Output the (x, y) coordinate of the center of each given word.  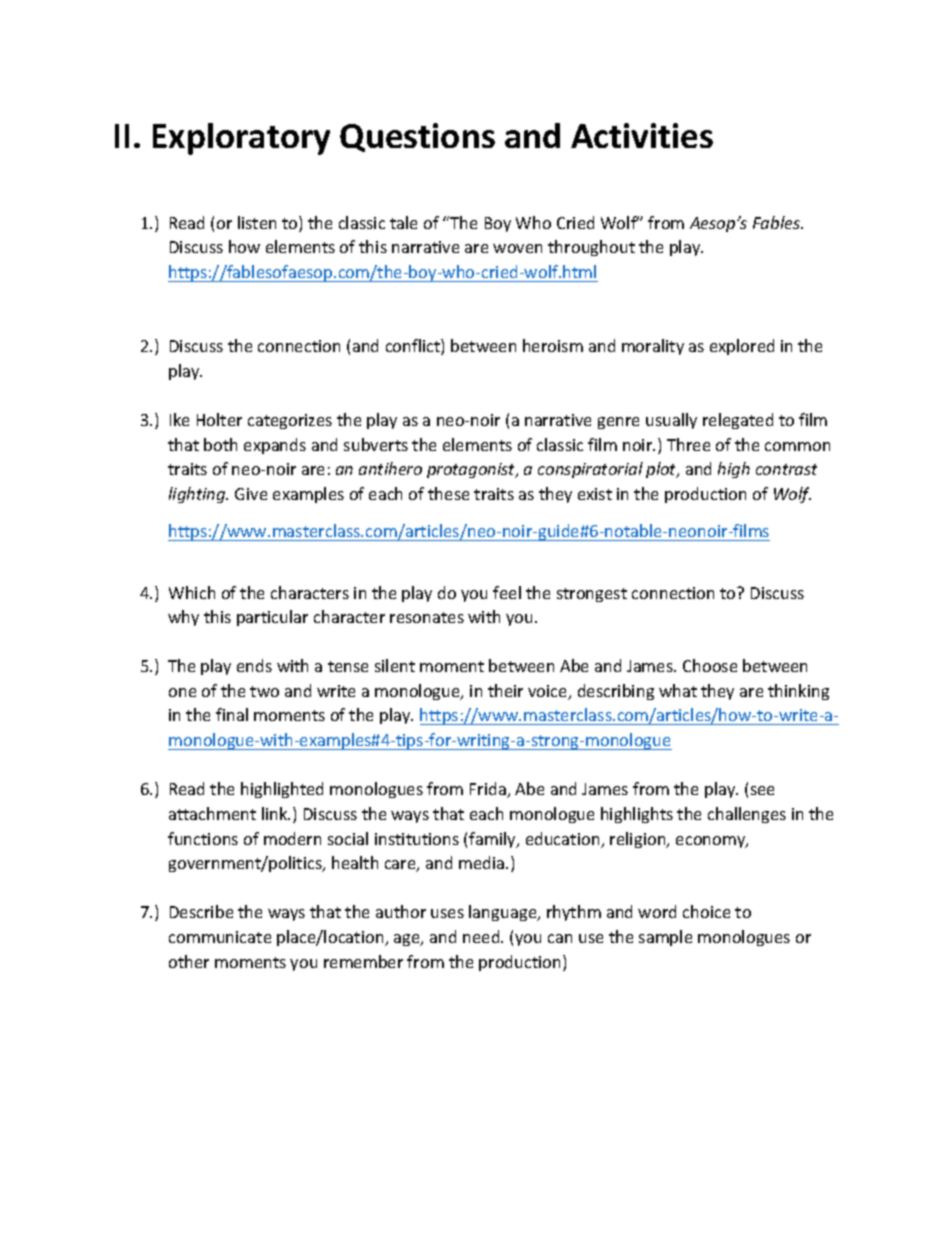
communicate (220, 937)
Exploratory (241, 139)
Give (251, 494)
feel (507, 592)
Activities (642, 135)
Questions (417, 137)
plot (662, 470)
